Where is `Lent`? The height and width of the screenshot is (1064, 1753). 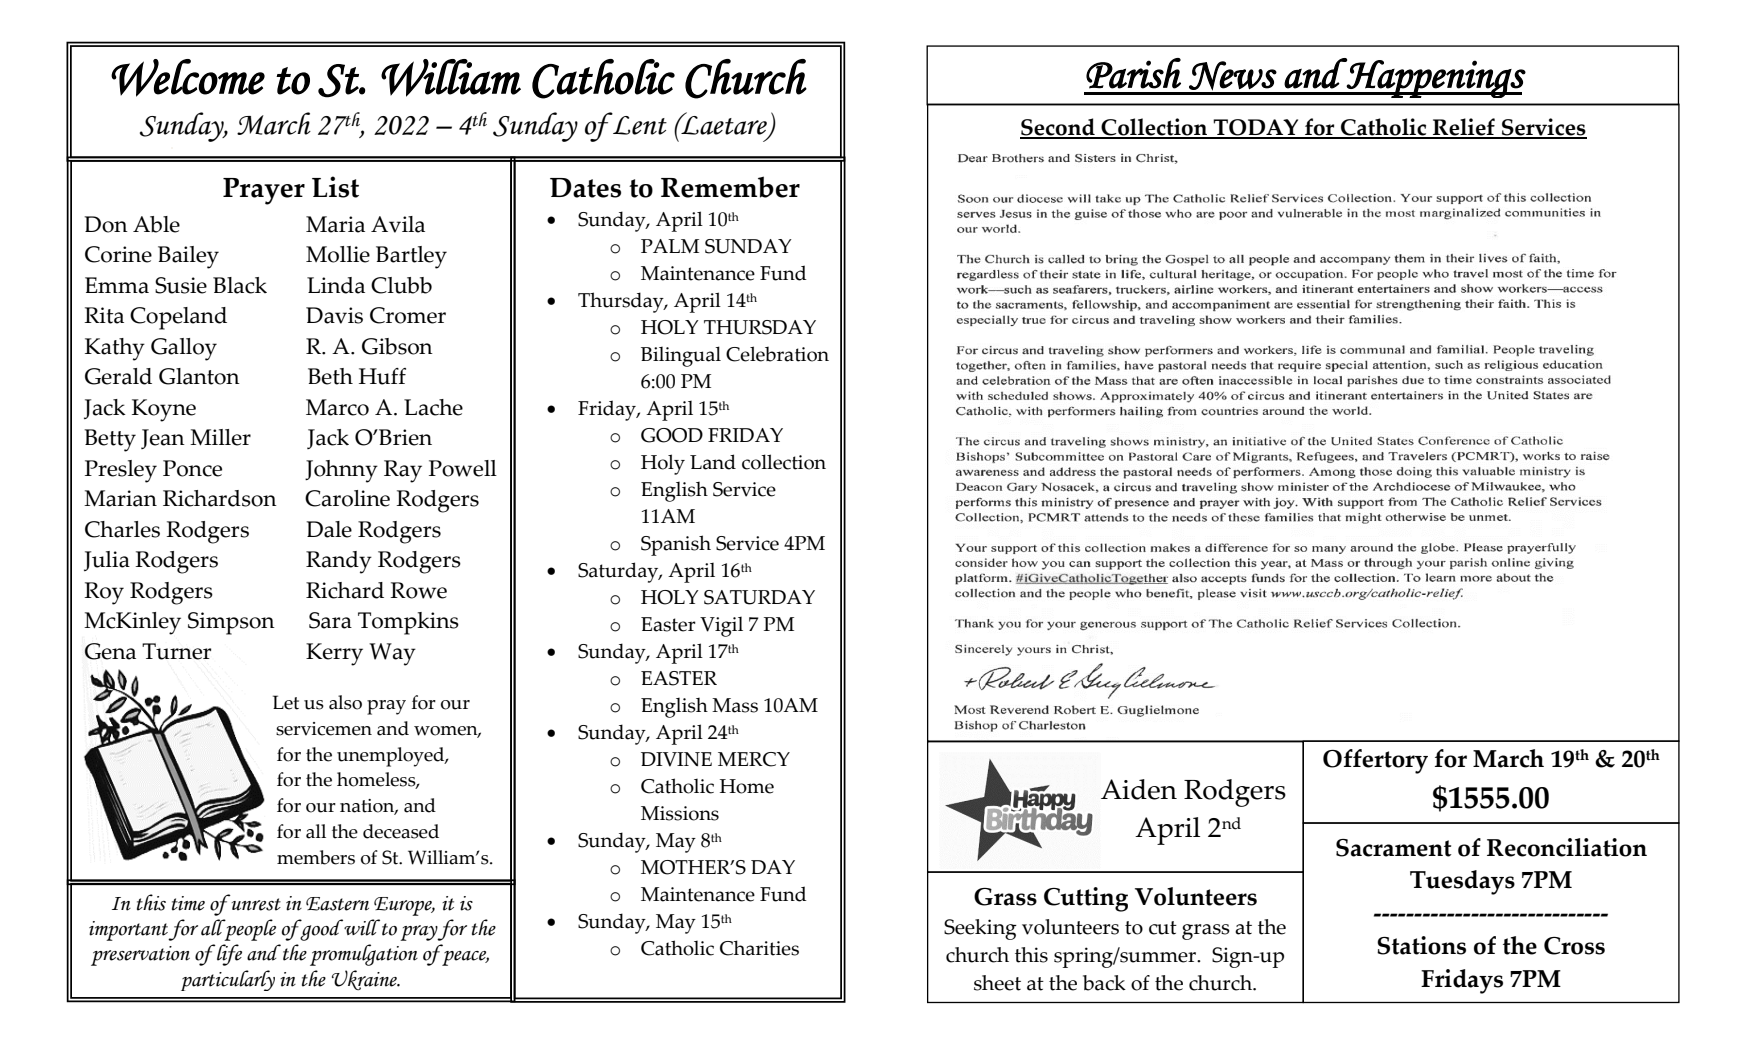 Lent is located at coordinates (639, 124).
